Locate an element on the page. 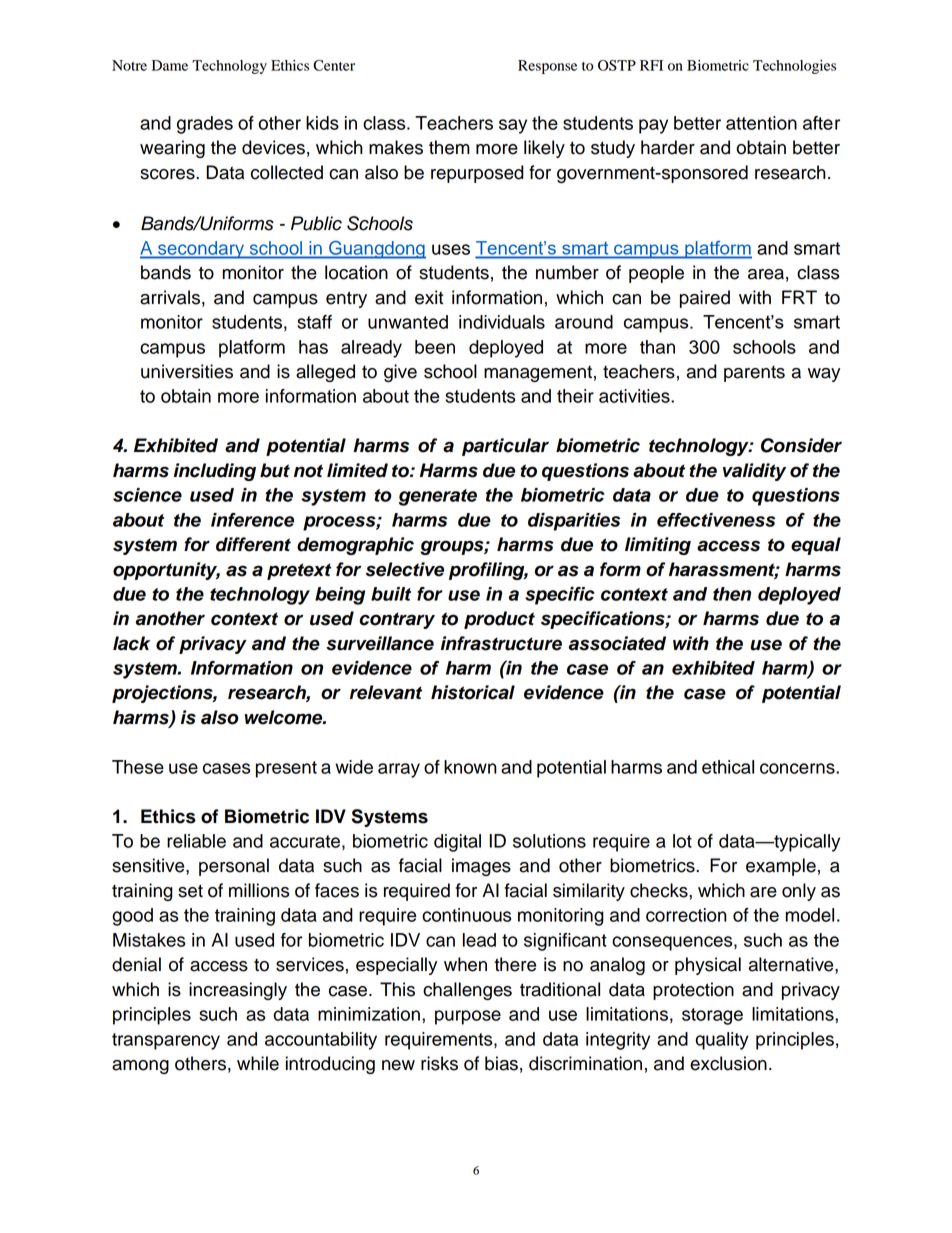 The height and width of the page is (1233, 952). transparency is located at coordinates (166, 1041).
